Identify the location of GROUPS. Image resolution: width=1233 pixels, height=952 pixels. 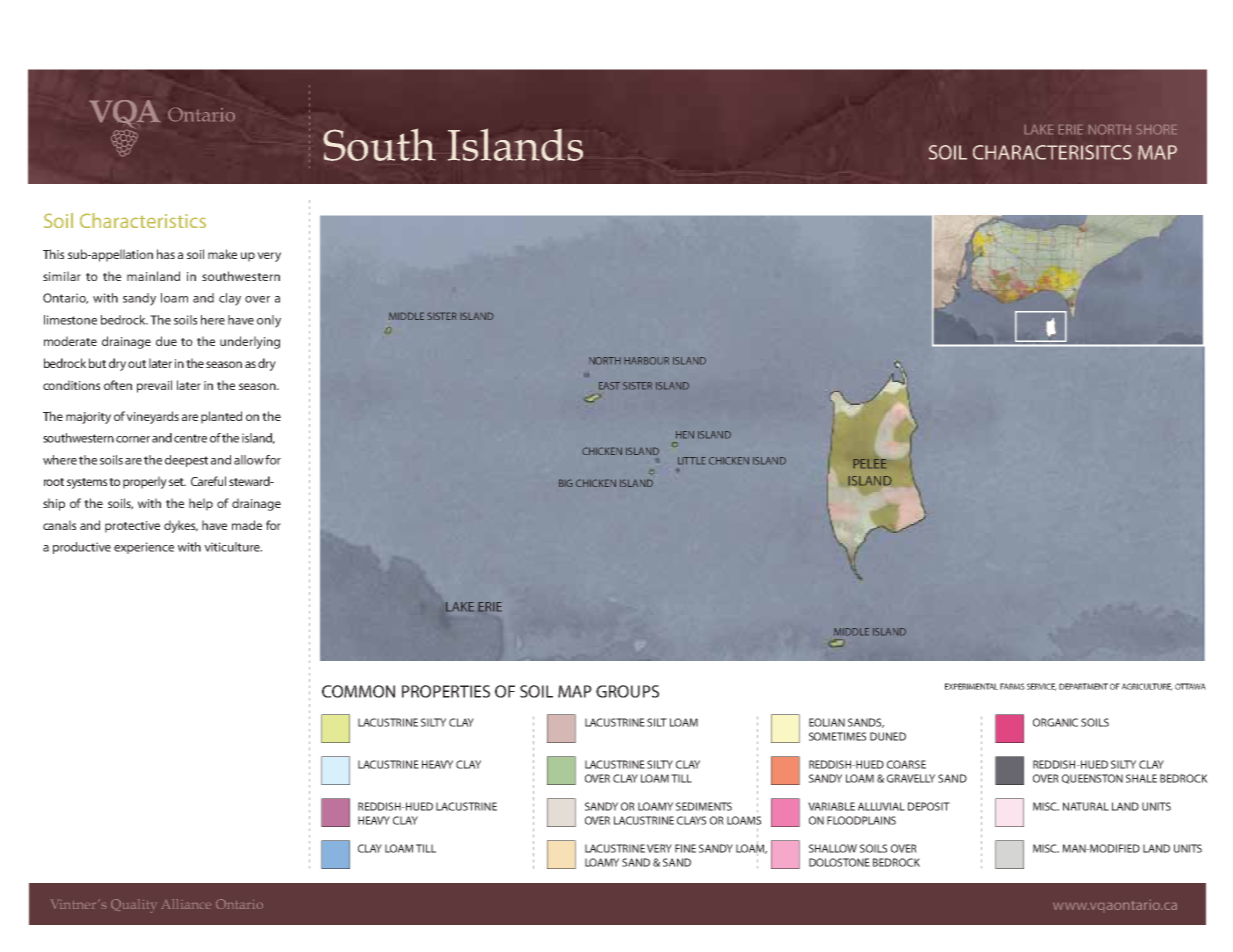
(627, 691).
